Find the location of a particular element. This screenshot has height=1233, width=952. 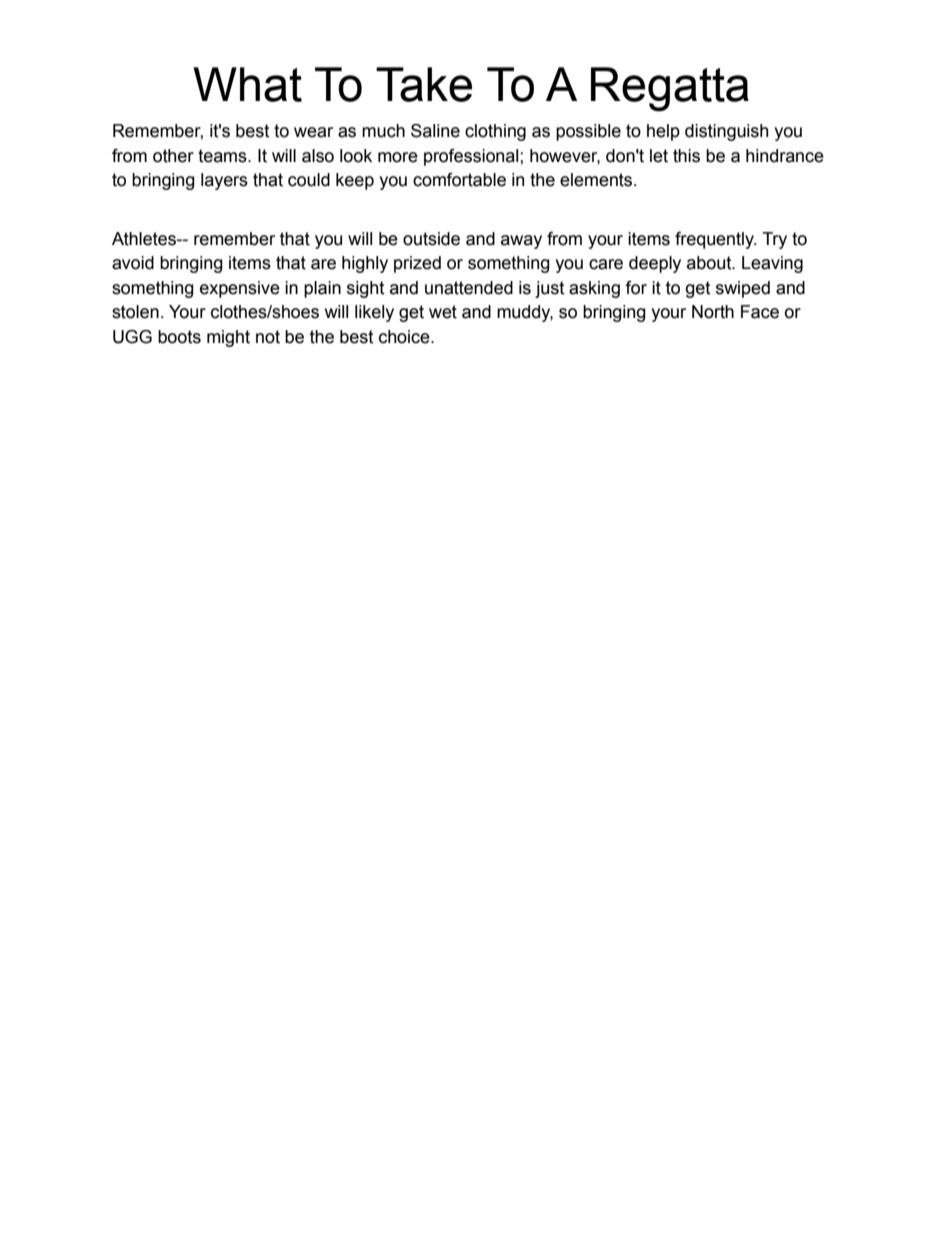

Take is located at coordinates (424, 84).
